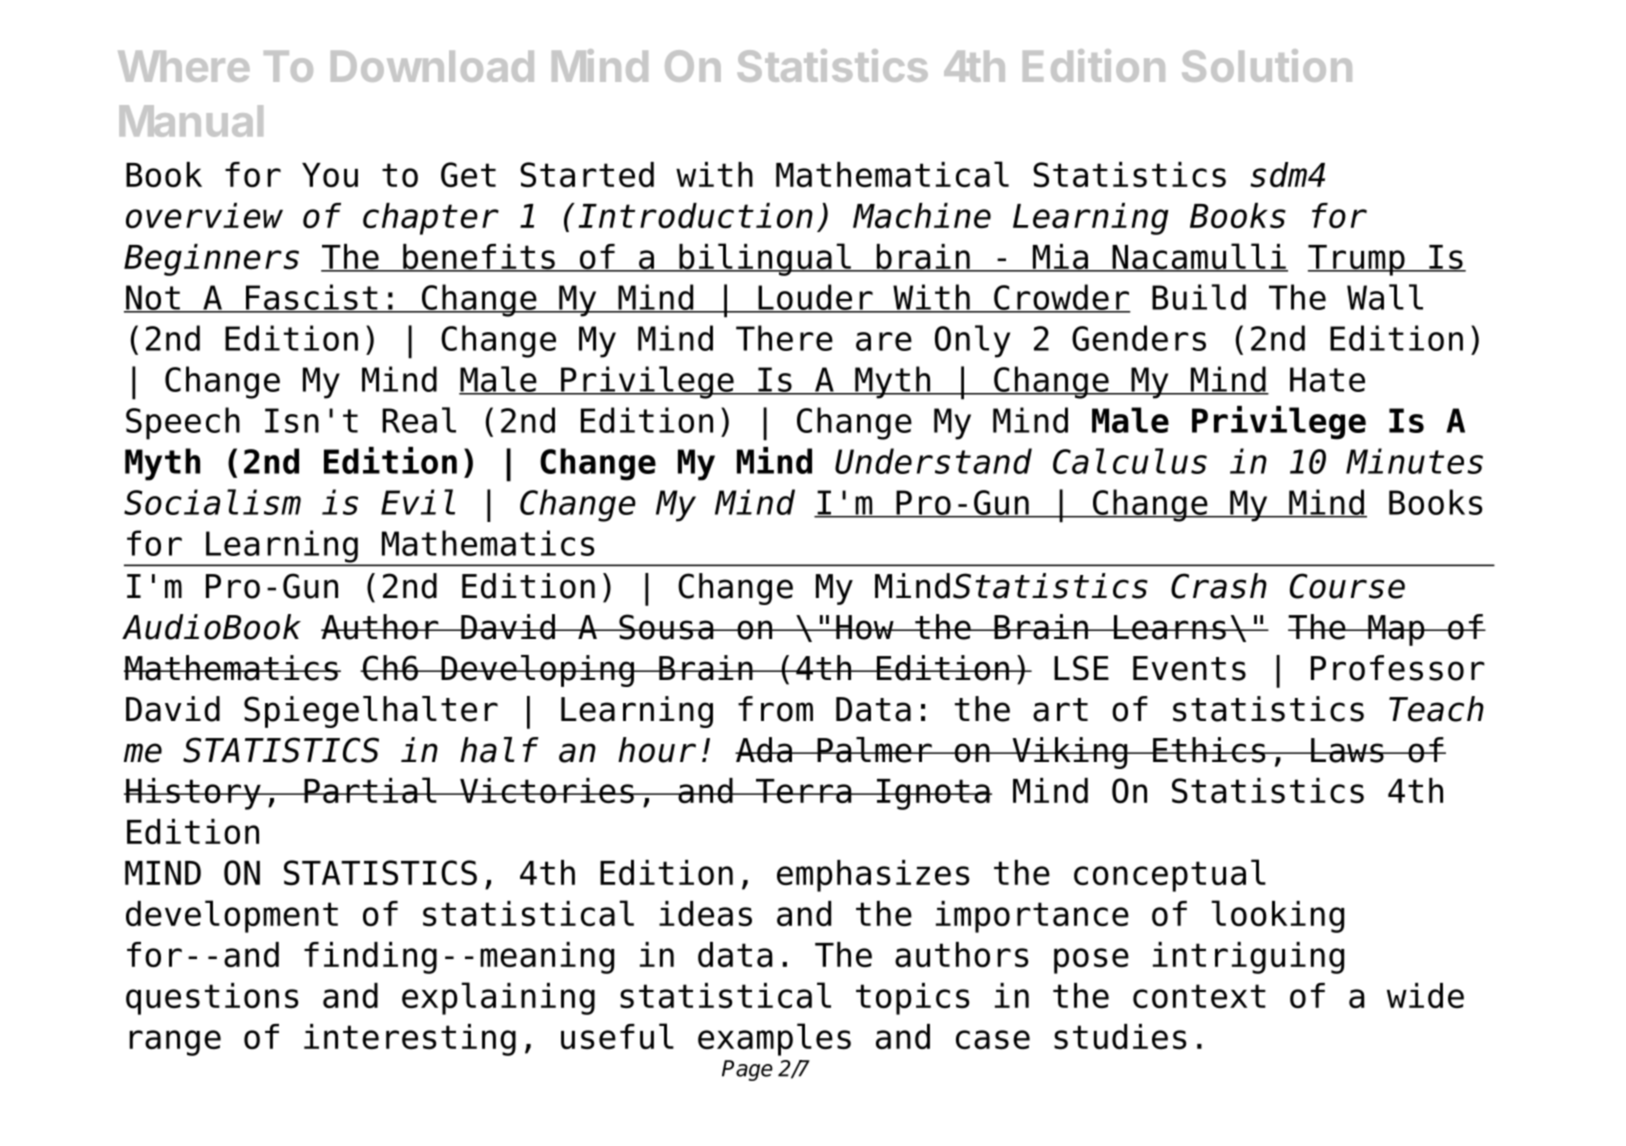 This document has height=1146, width=1626. Describe the element at coordinates (774, 1039) in the document. I see `examples` at that location.
